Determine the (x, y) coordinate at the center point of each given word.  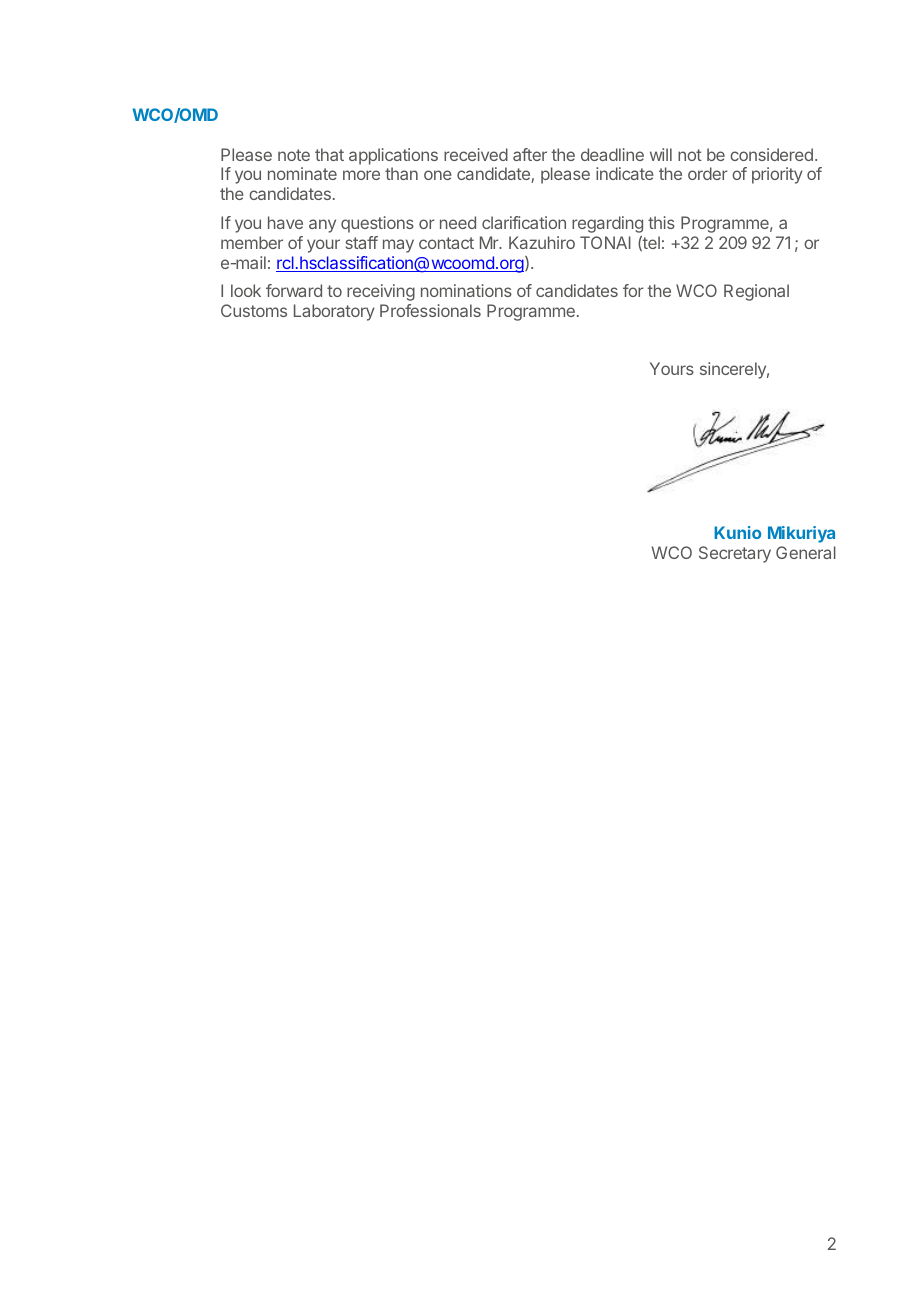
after (530, 154)
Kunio (737, 532)
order (708, 173)
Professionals (430, 310)
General (806, 552)
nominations (466, 290)
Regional (756, 292)
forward (294, 290)
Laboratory (334, 312)
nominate (302, 173)
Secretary (735, 554)
